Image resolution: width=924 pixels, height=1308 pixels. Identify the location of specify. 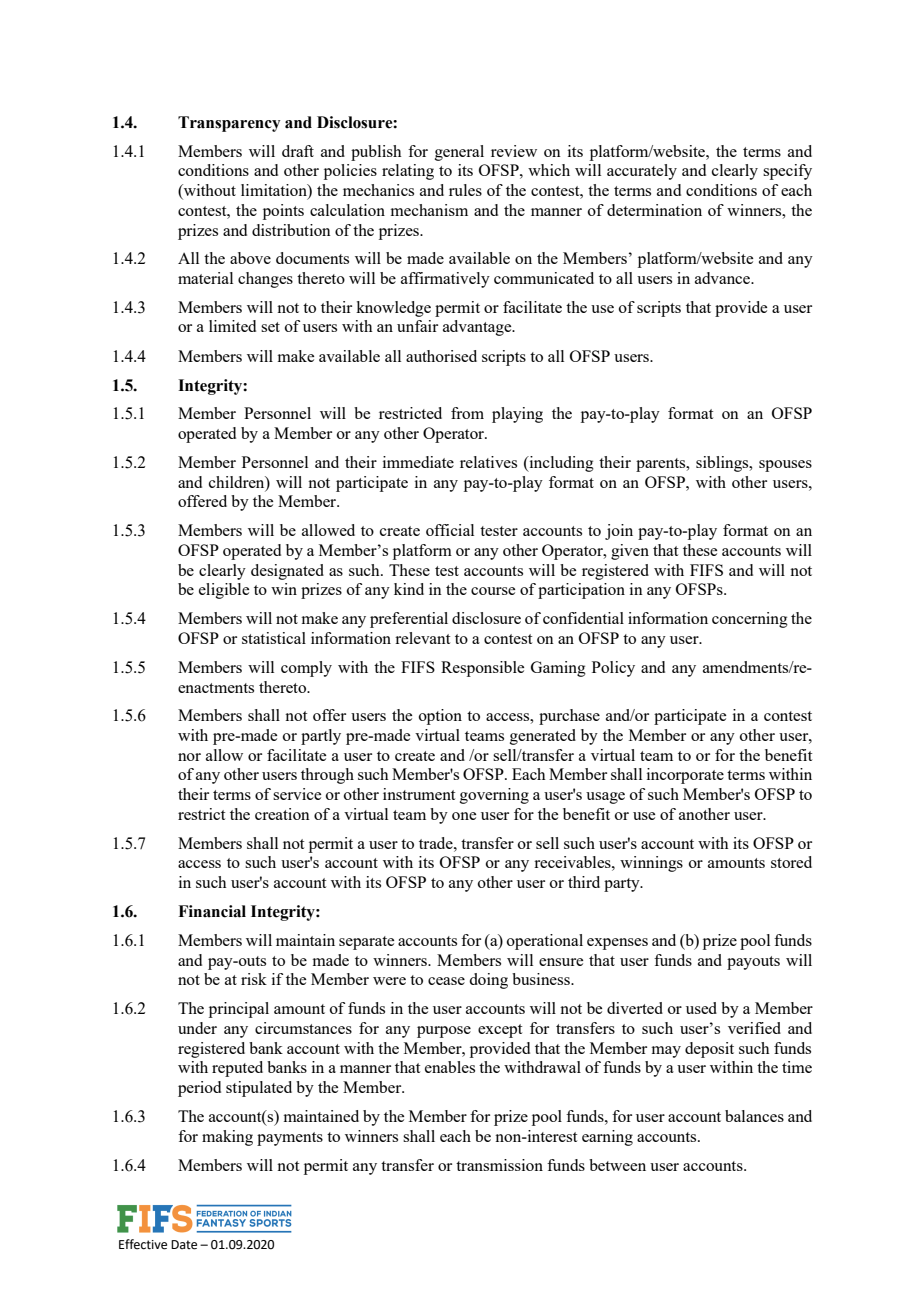
(787, 172).
